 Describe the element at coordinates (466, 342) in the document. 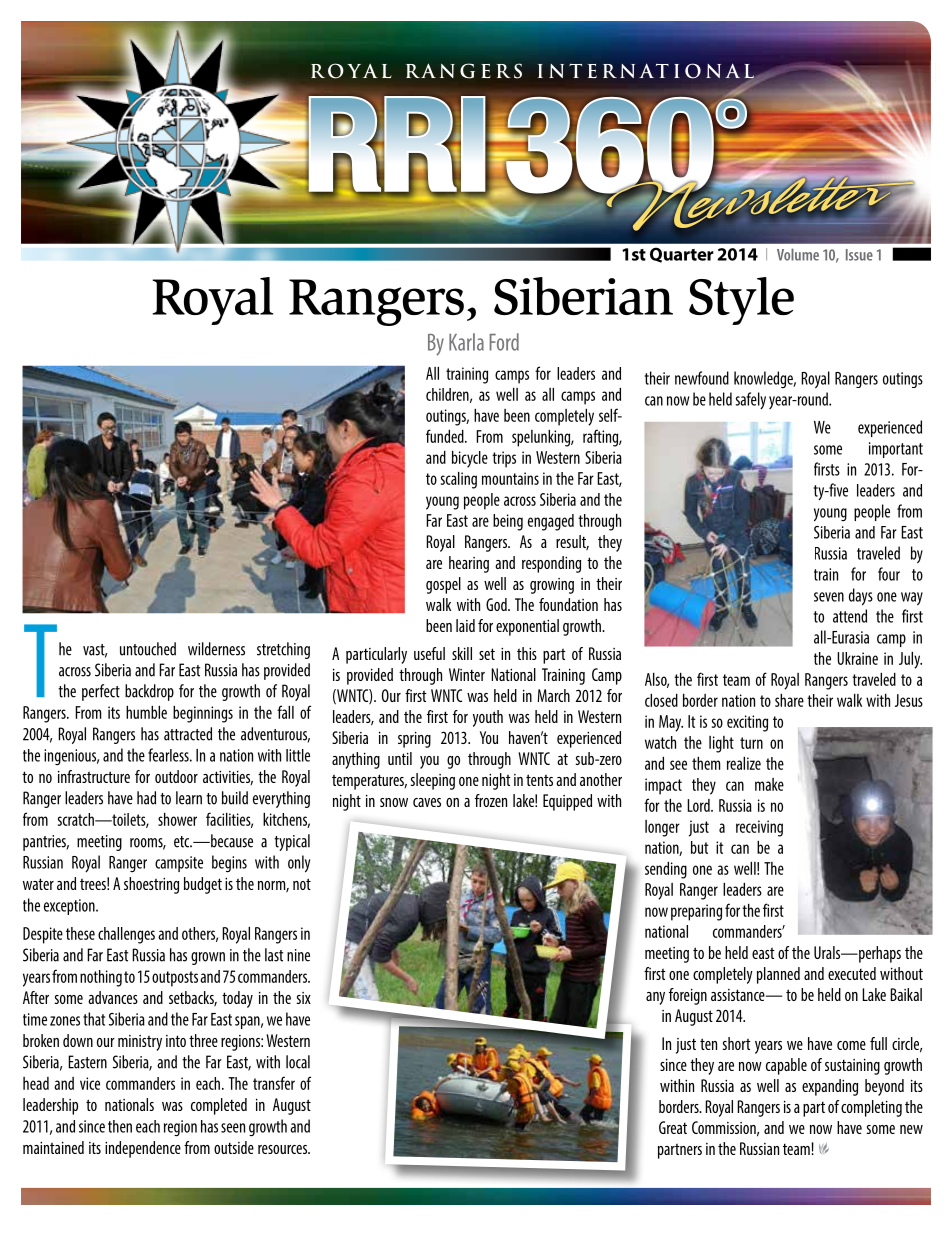

I see `Karla` at that location.
